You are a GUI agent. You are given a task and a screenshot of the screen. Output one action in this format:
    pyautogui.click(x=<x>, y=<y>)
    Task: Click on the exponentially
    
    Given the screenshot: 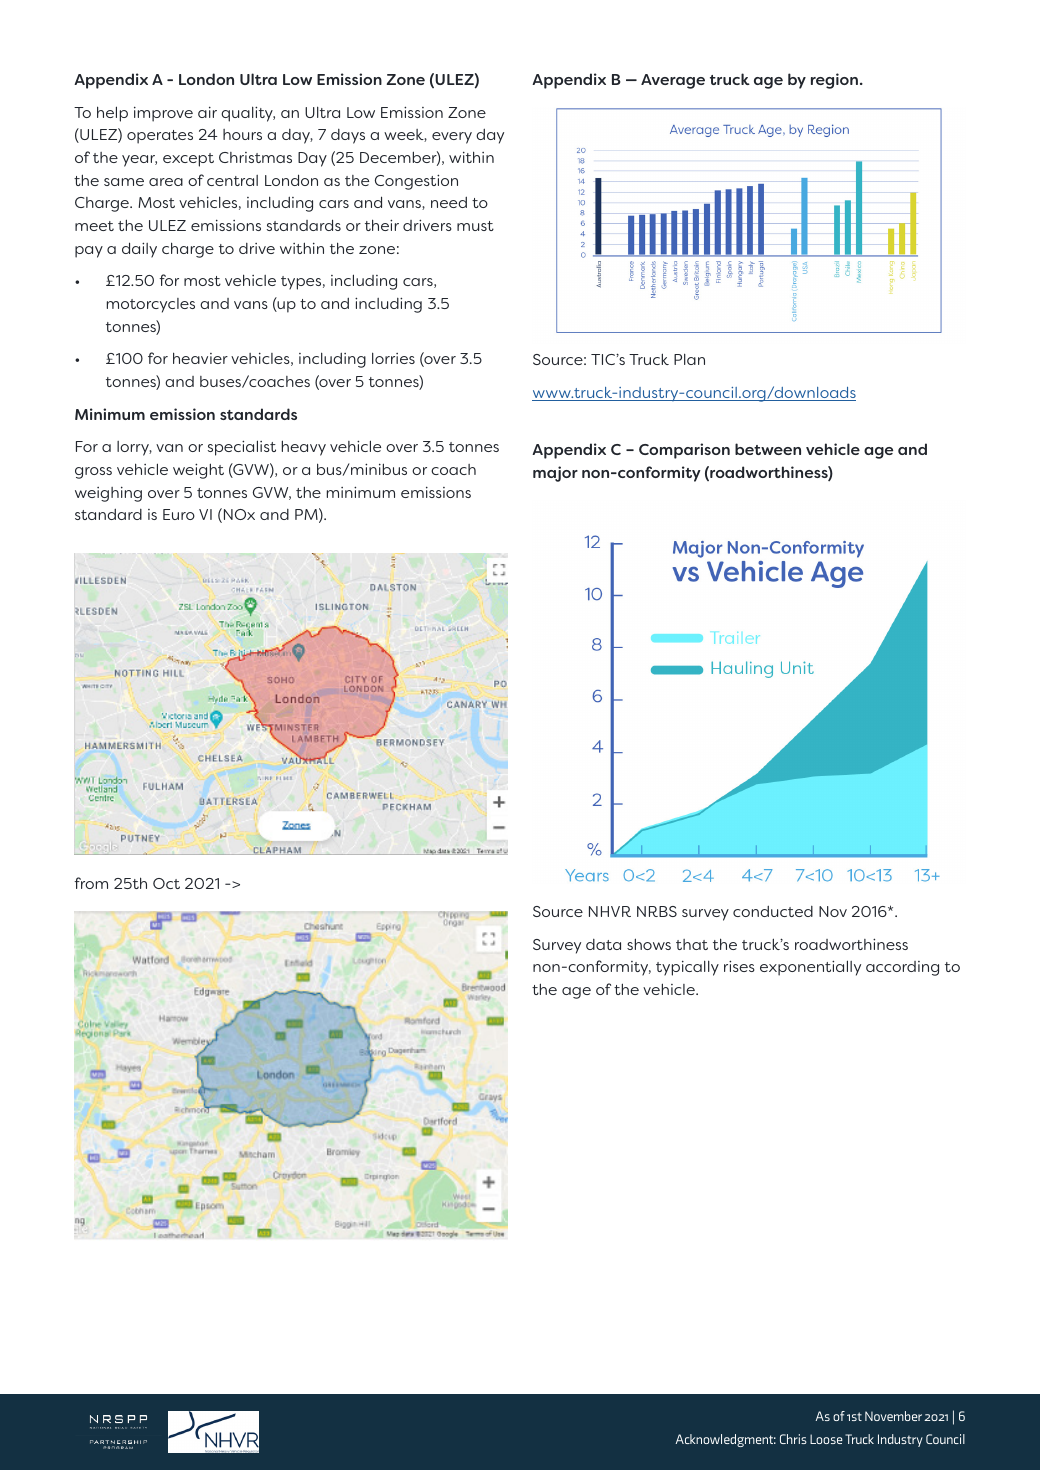 What is the action you would take?
    pyautogui.click(x=810, y=968)
